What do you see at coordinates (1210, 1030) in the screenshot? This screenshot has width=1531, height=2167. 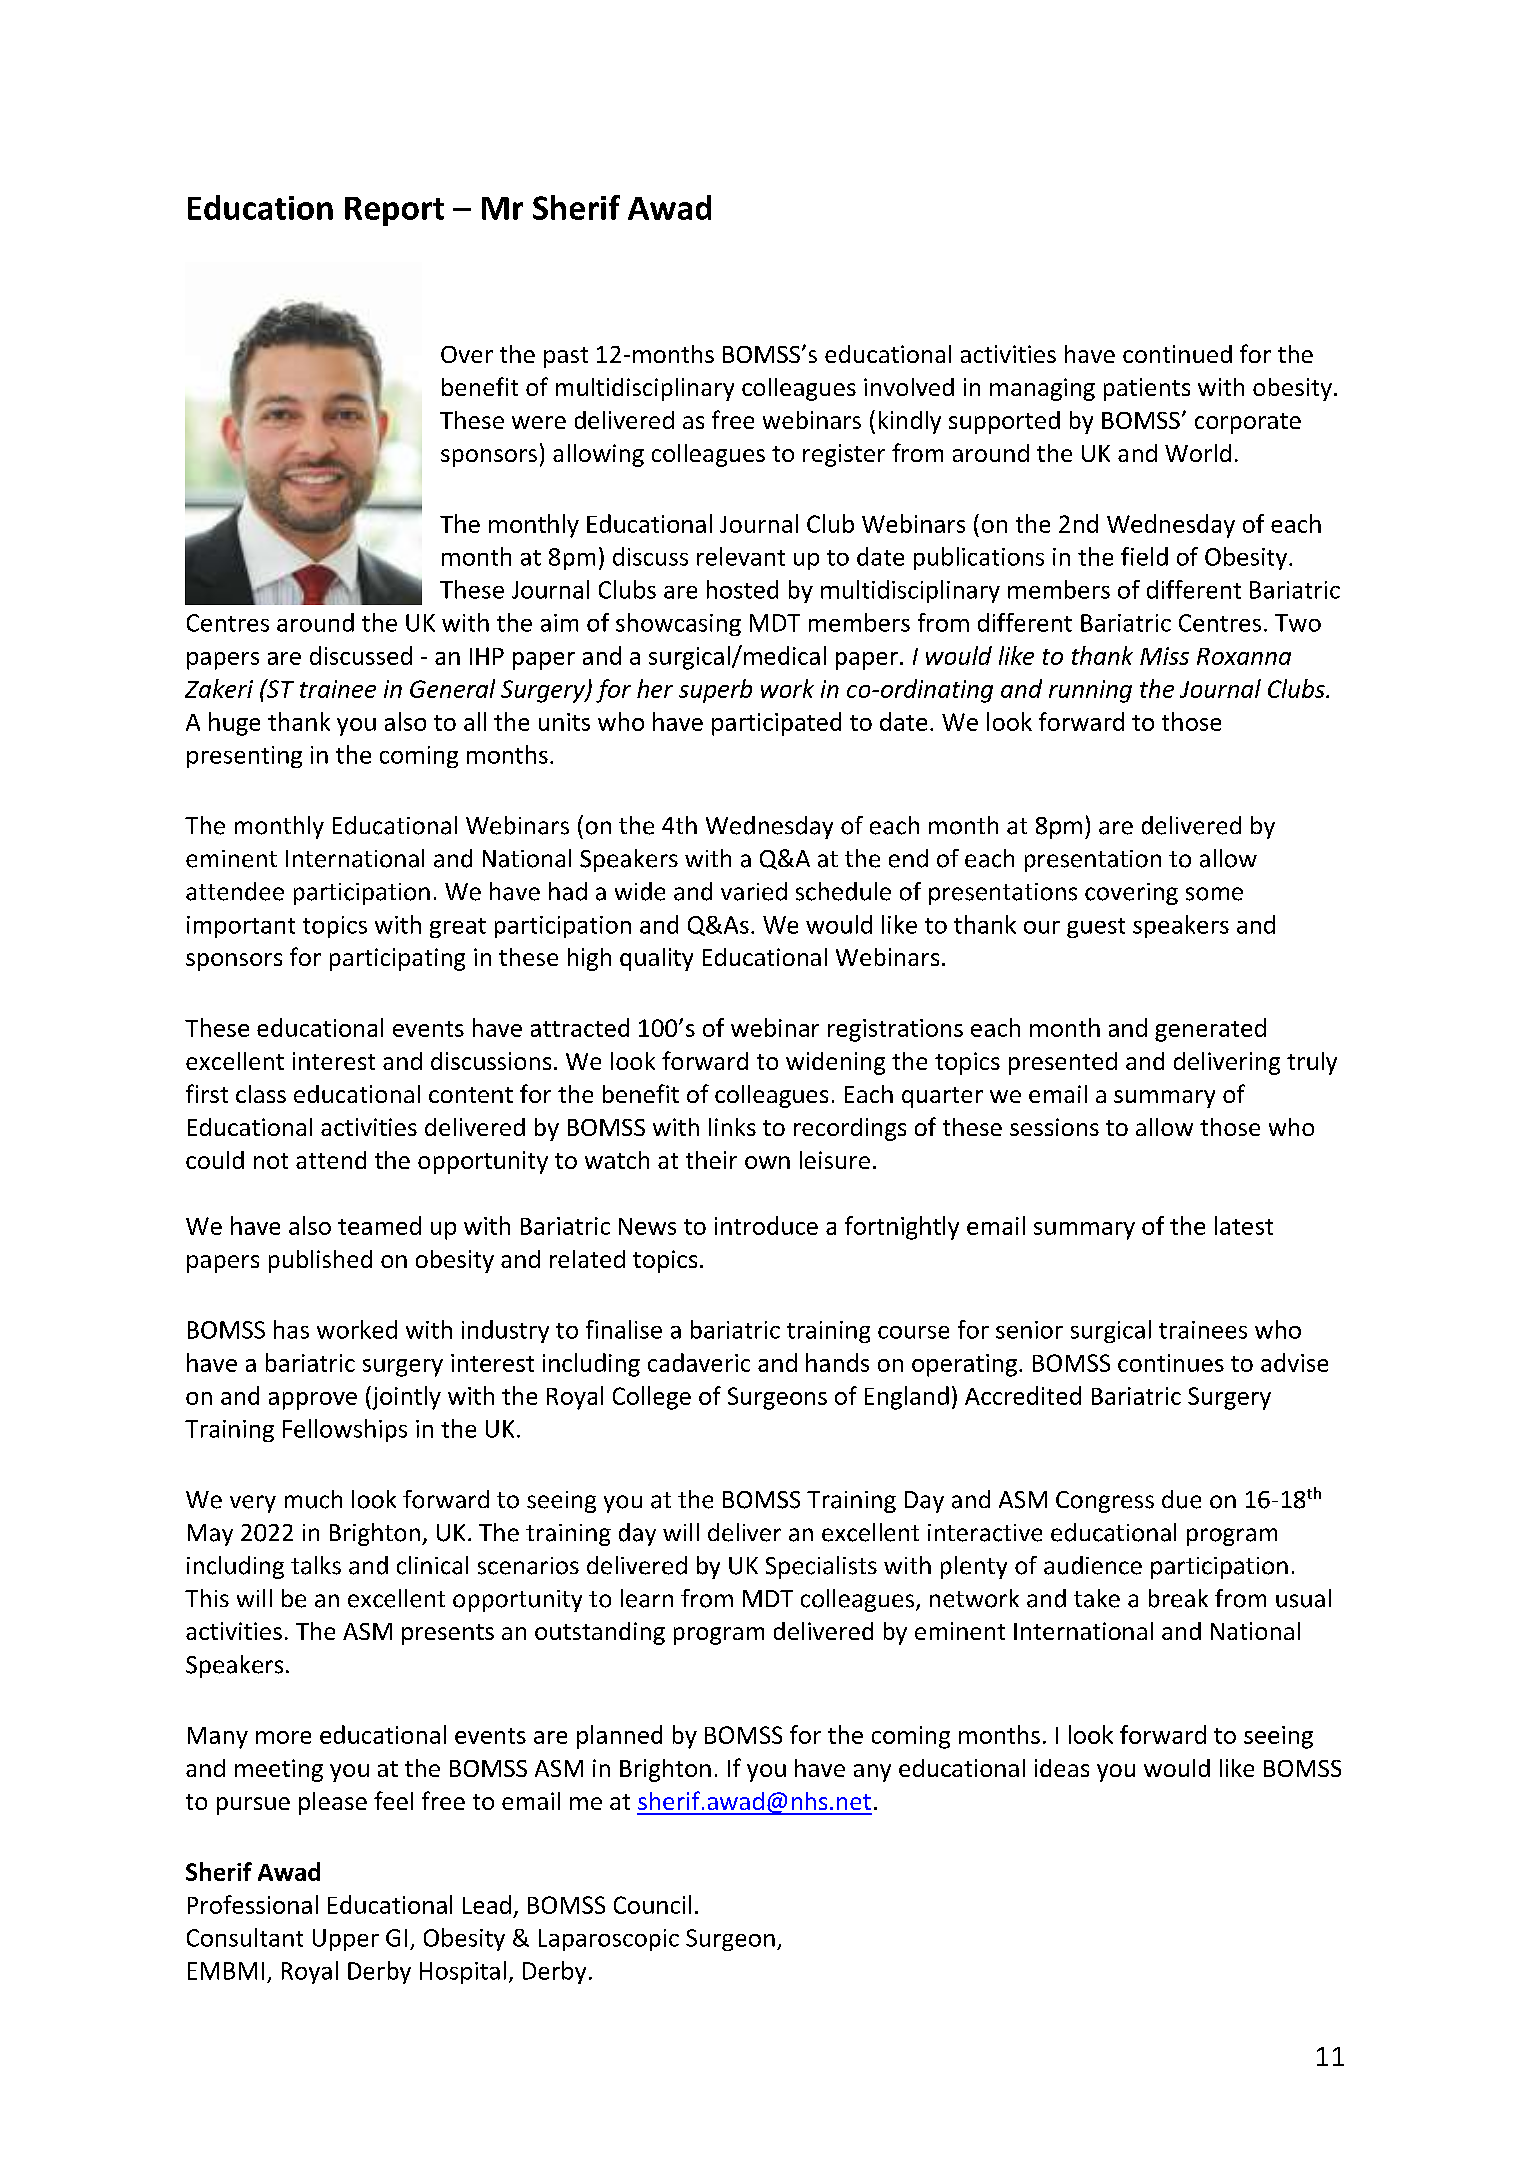 I see `generated` at bounding box center [1210, 1030].
